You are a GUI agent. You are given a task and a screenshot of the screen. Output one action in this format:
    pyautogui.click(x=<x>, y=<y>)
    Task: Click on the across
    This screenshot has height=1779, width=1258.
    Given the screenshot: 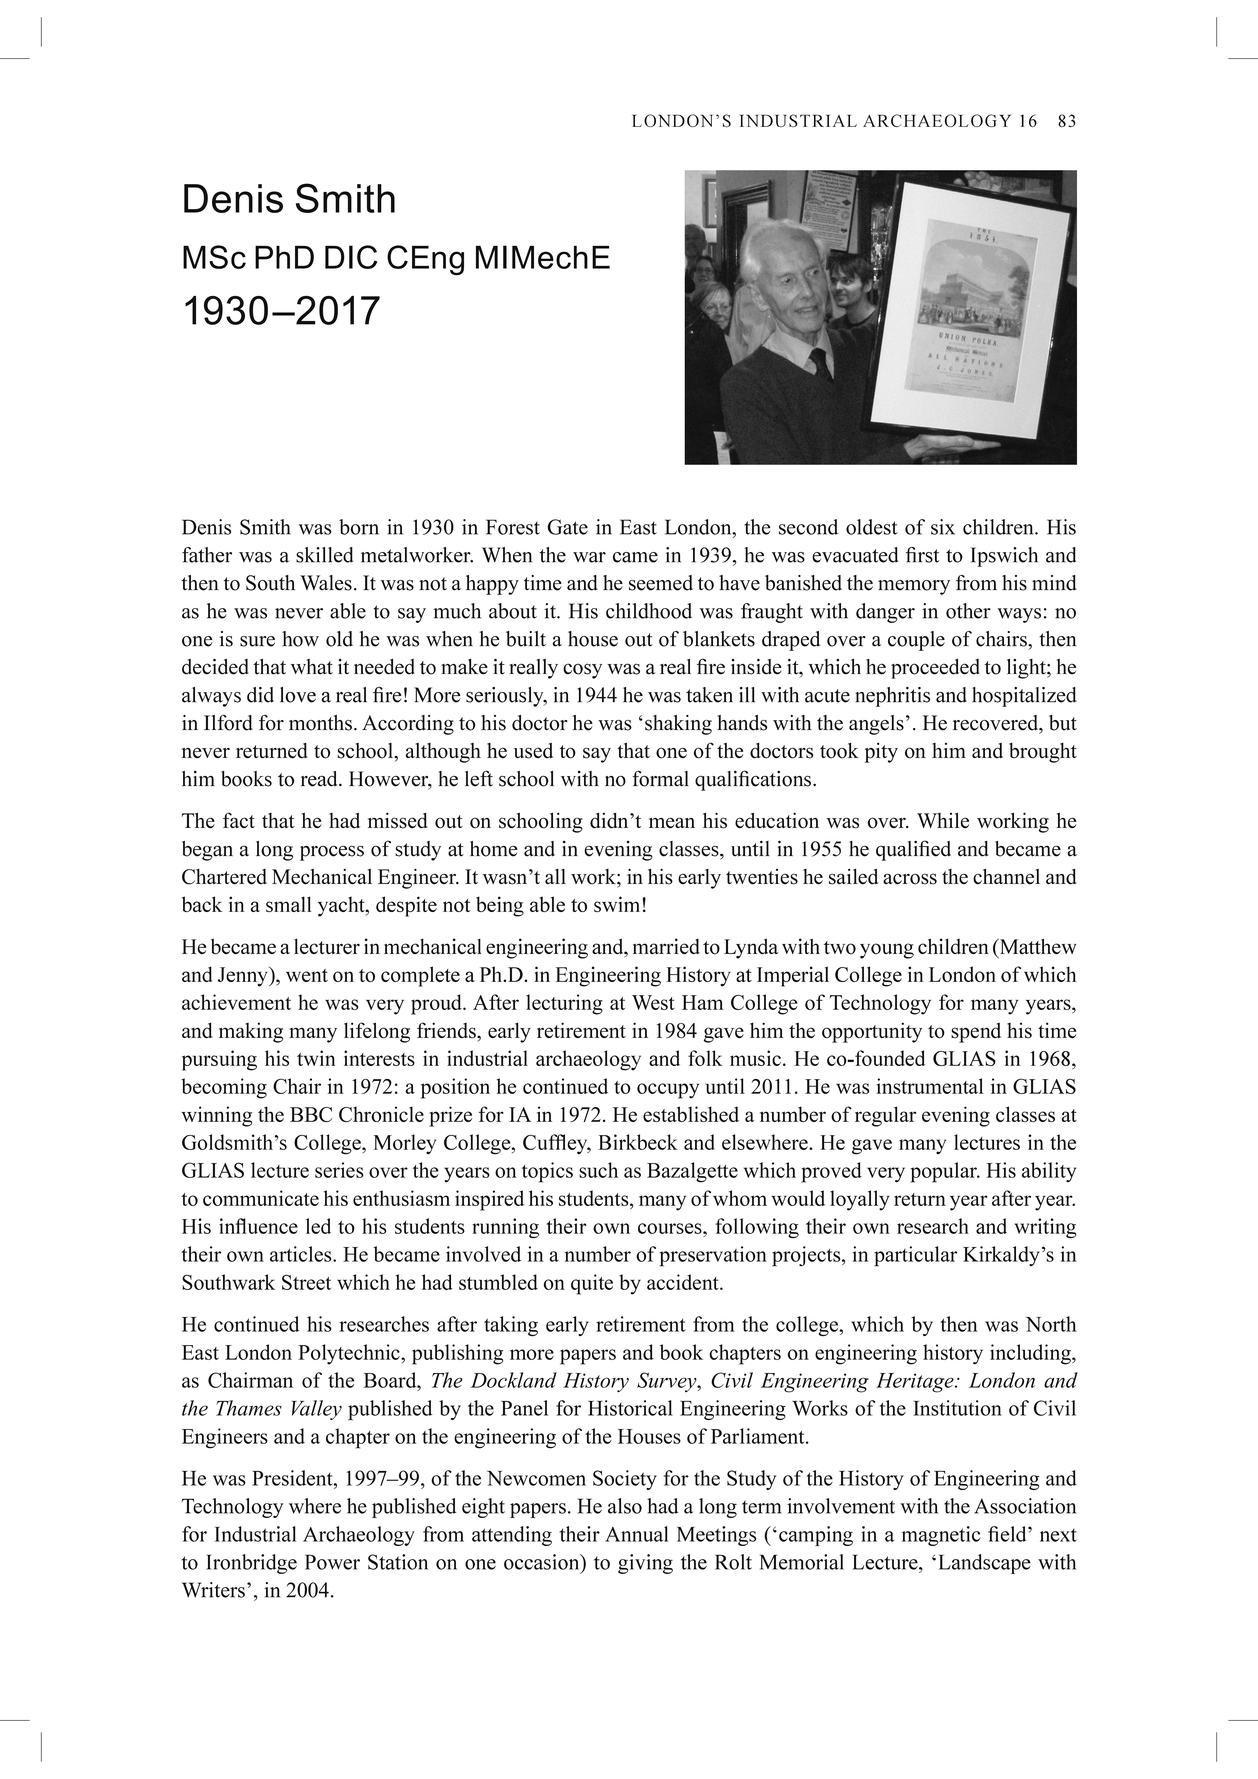 What is the action you would take?
    pyautogui.click(x=910, y=879)
